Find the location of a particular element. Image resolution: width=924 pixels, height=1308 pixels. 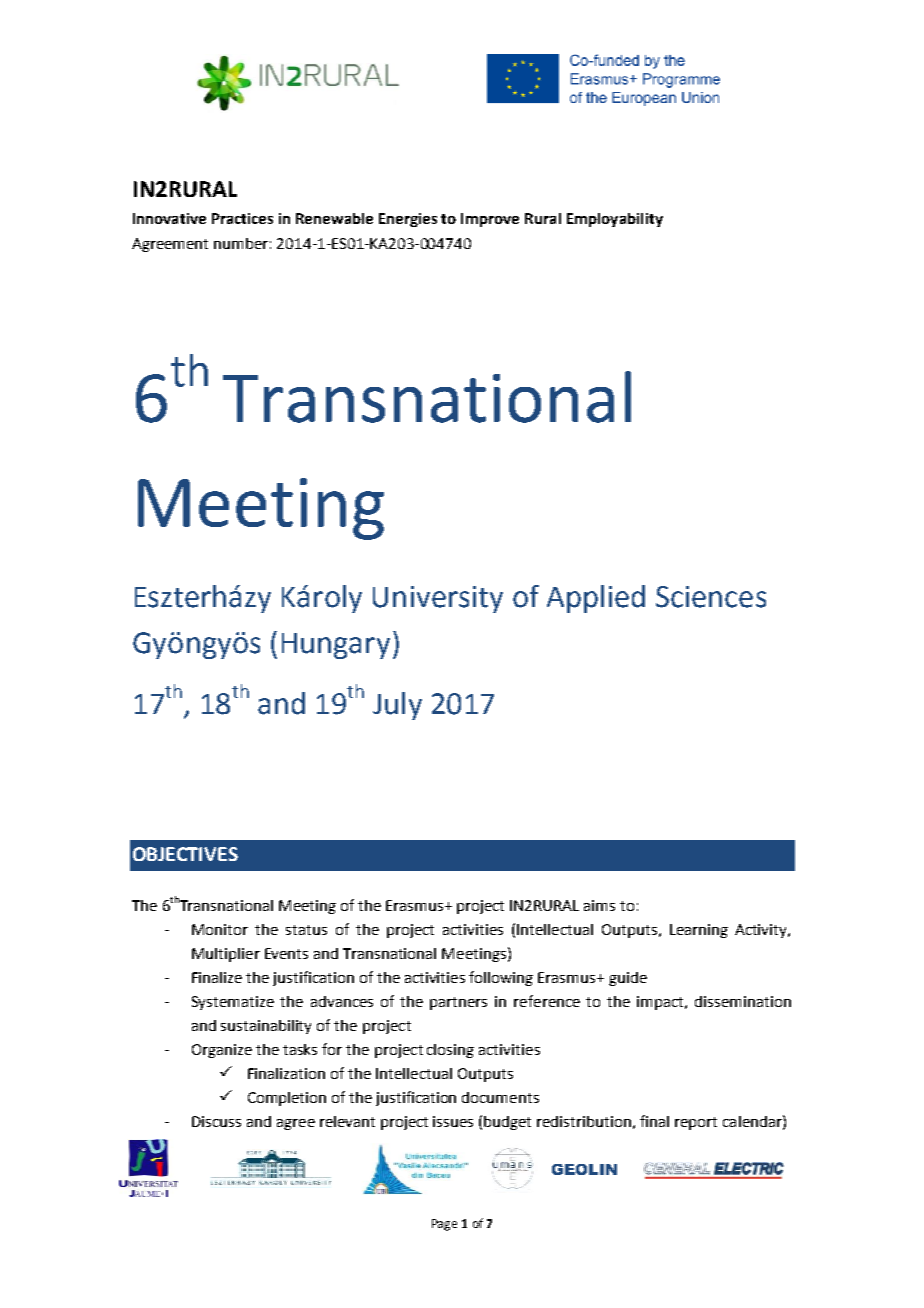

Hungary is located at coordinates (336, 646).
